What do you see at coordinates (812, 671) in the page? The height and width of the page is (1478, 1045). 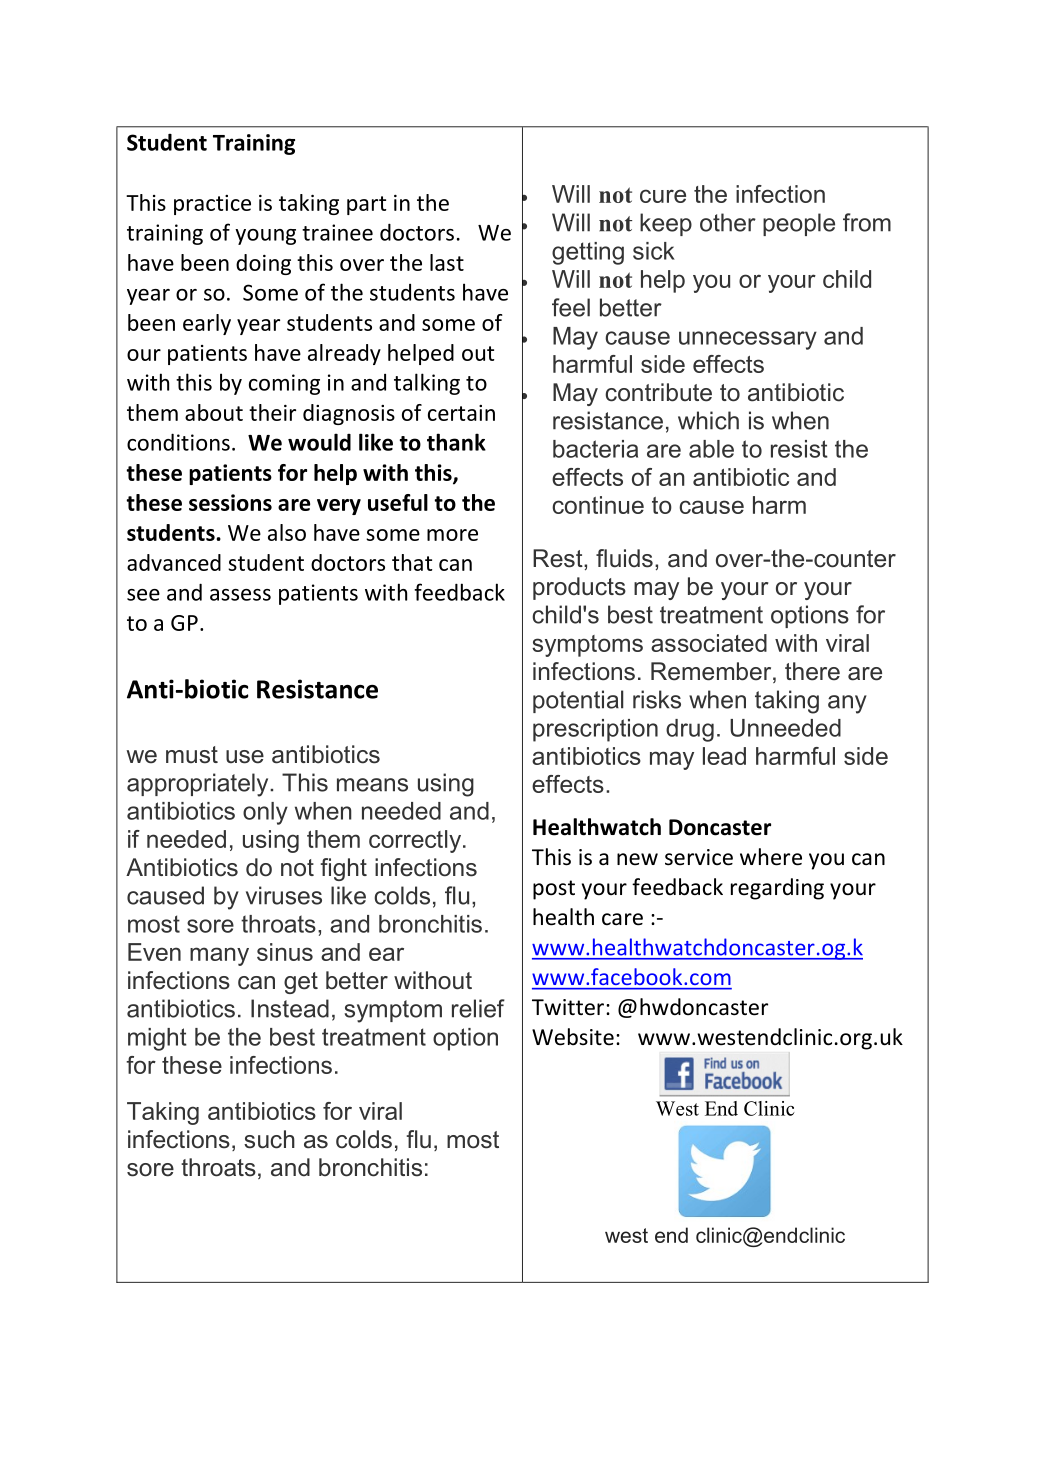 I see `there` at bounding box center [812, 671].
